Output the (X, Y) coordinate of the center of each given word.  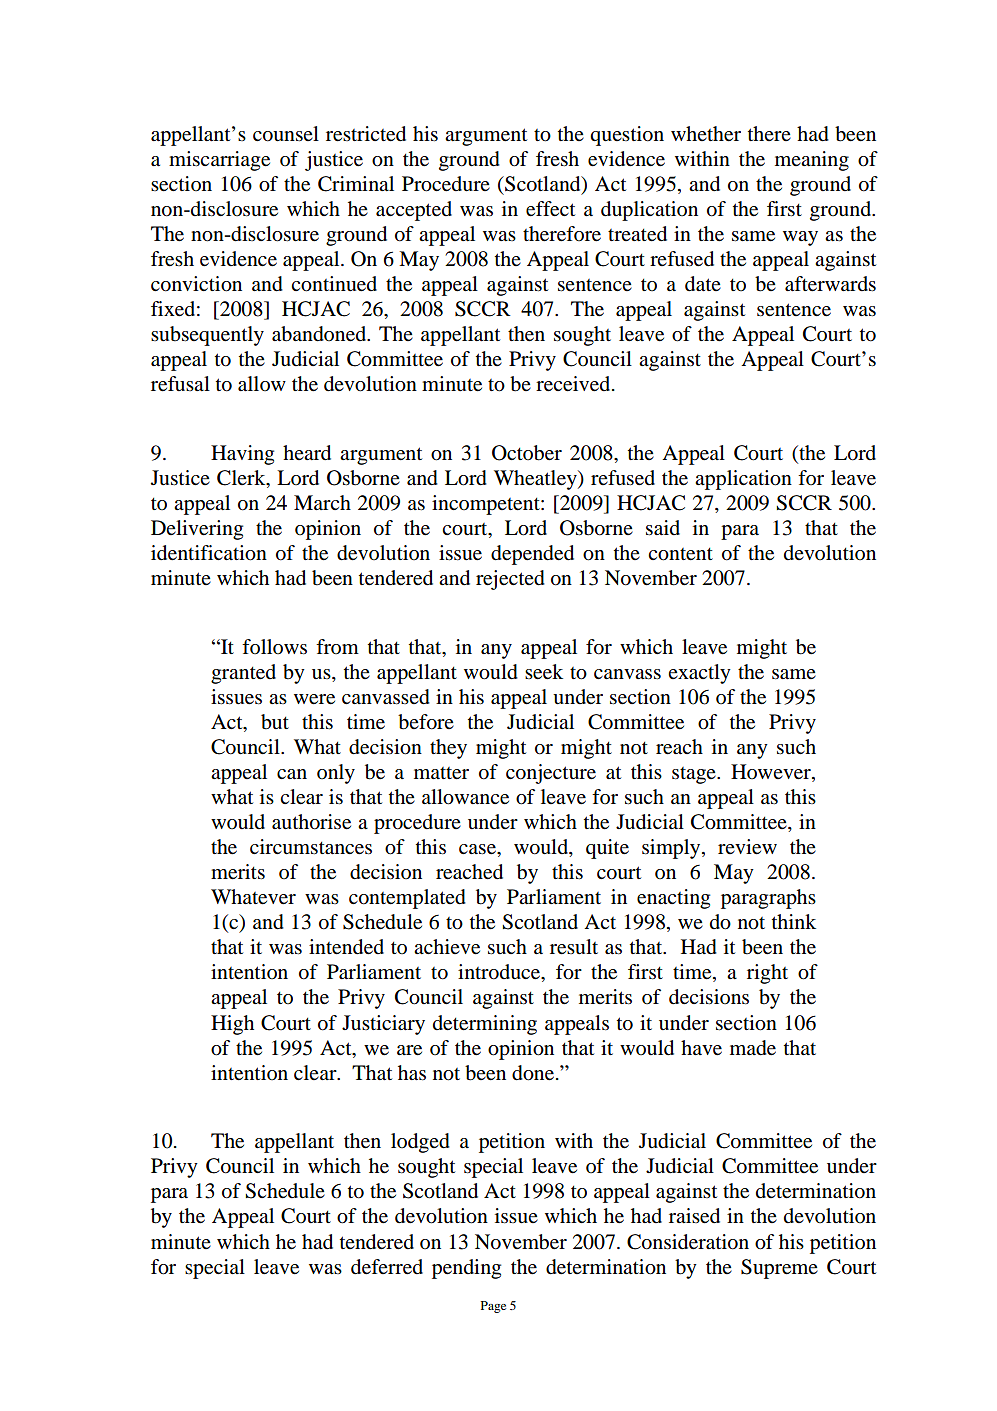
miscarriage (219, 161)
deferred (387, 1267)
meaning (812, 161)
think (794, 921)
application (743, 480)
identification (209, 553)
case (478, 849)
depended (532, 555)
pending (466, 1269)
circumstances (311, 847)
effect (550, 209)
